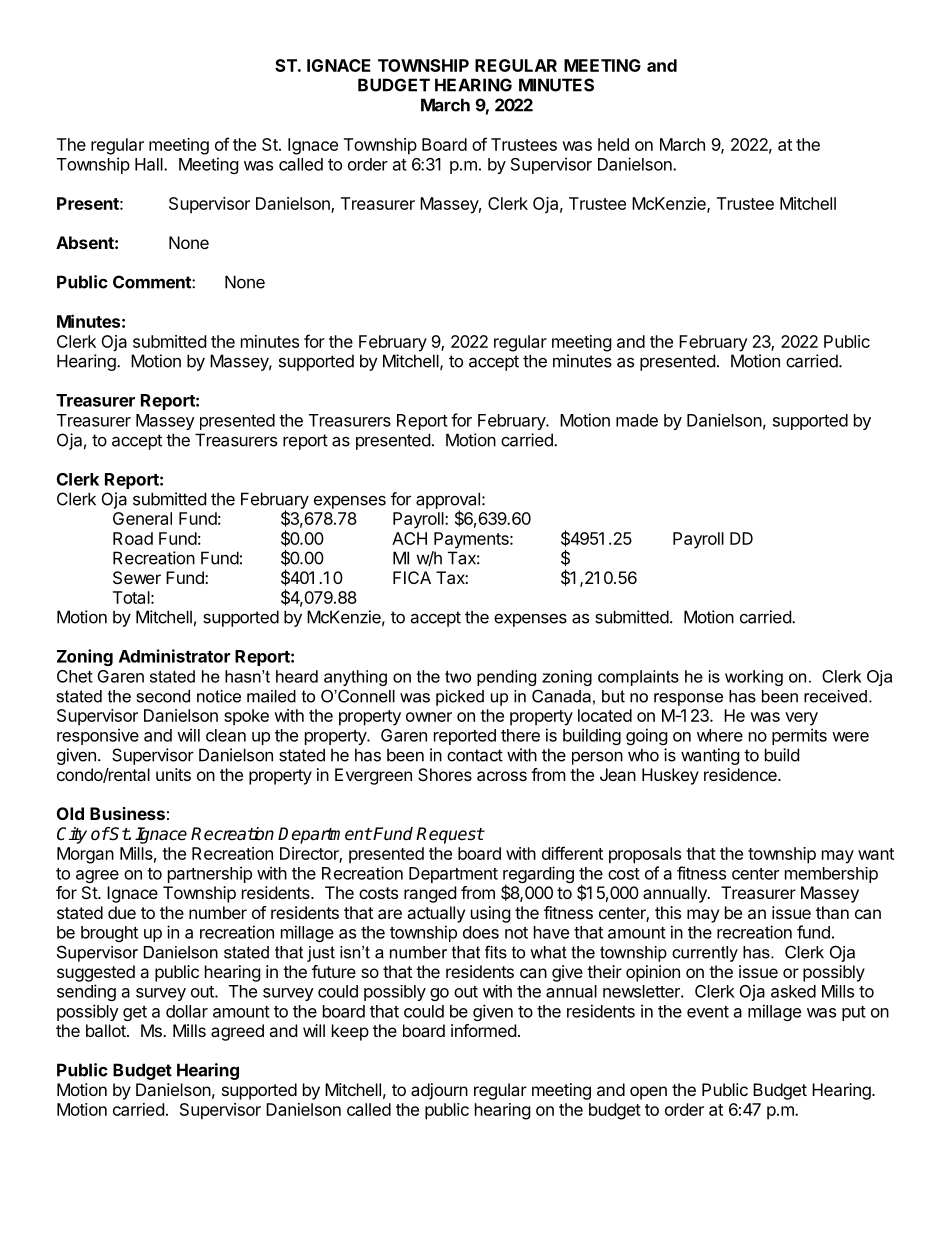  What do you see at coordinates (831, 875) in the page?
I see `membership` at bounding box center [831, 875].
